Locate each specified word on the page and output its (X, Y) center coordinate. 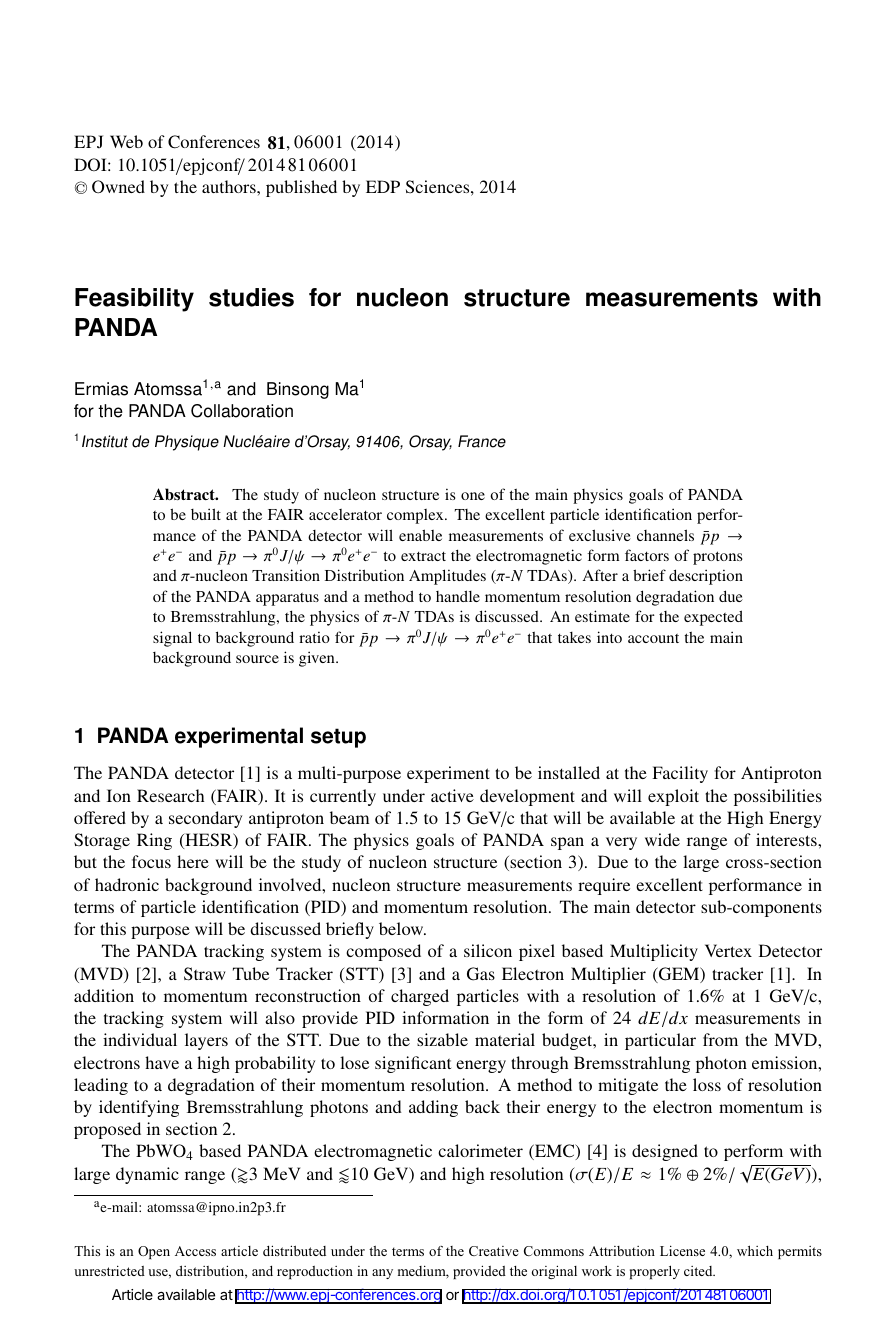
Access (195, 1251)
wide (662, 839)
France (482, 441)
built (206, 514)
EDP (383, 186)
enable (420, 535)
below (402, 928)
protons (718, 558)
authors (230, 186)
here (193, 861)
